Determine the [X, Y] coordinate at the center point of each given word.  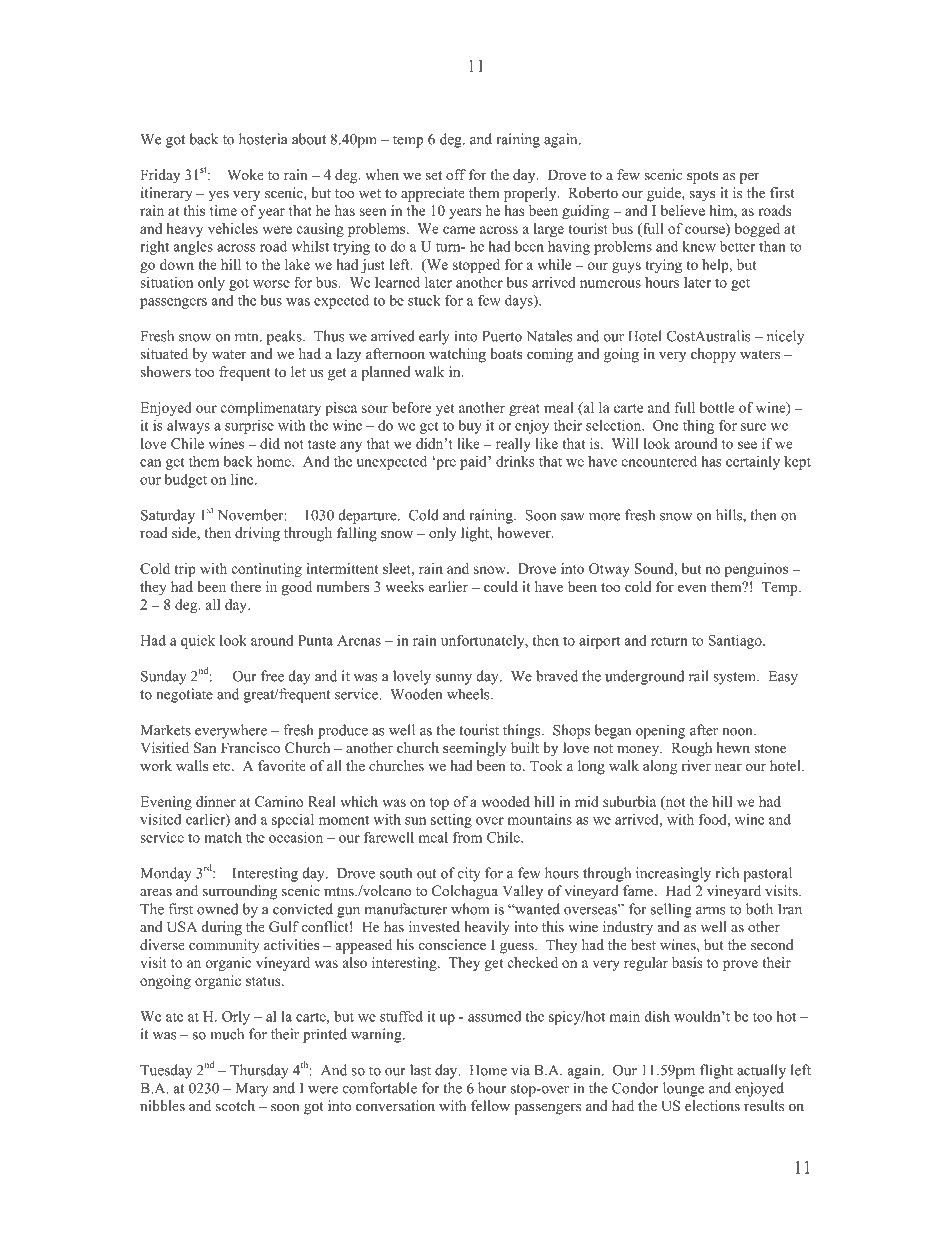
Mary [252, 1090]
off [456, 174]
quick [198, 641]
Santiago [736, 641]
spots [702, 177]
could [501, 586]
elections [712, 1105]
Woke [245, 174]
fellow [490, 1105]
